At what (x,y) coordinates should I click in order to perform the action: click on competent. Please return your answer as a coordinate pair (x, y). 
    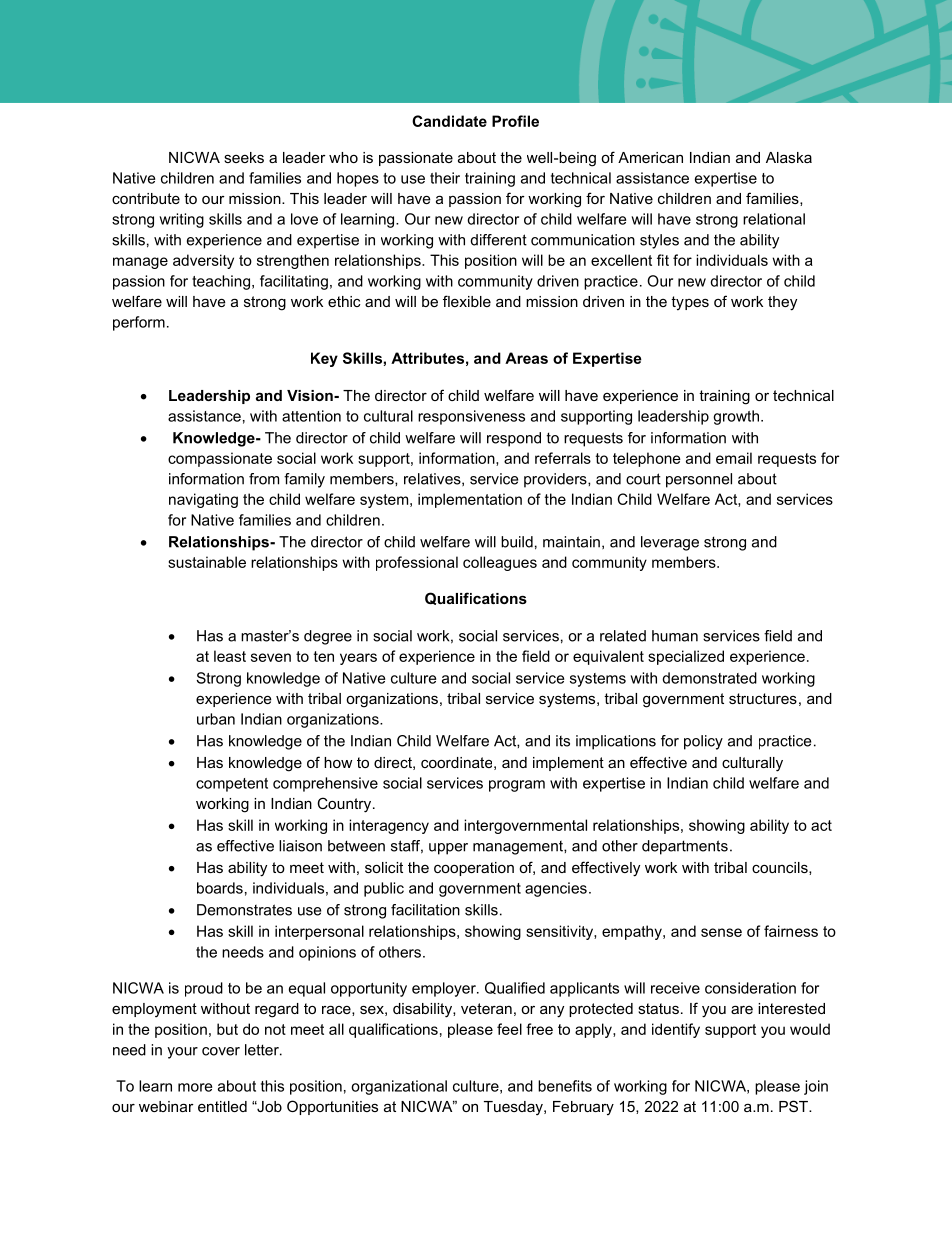
    Looking at the image, I should click on (232, 785).
